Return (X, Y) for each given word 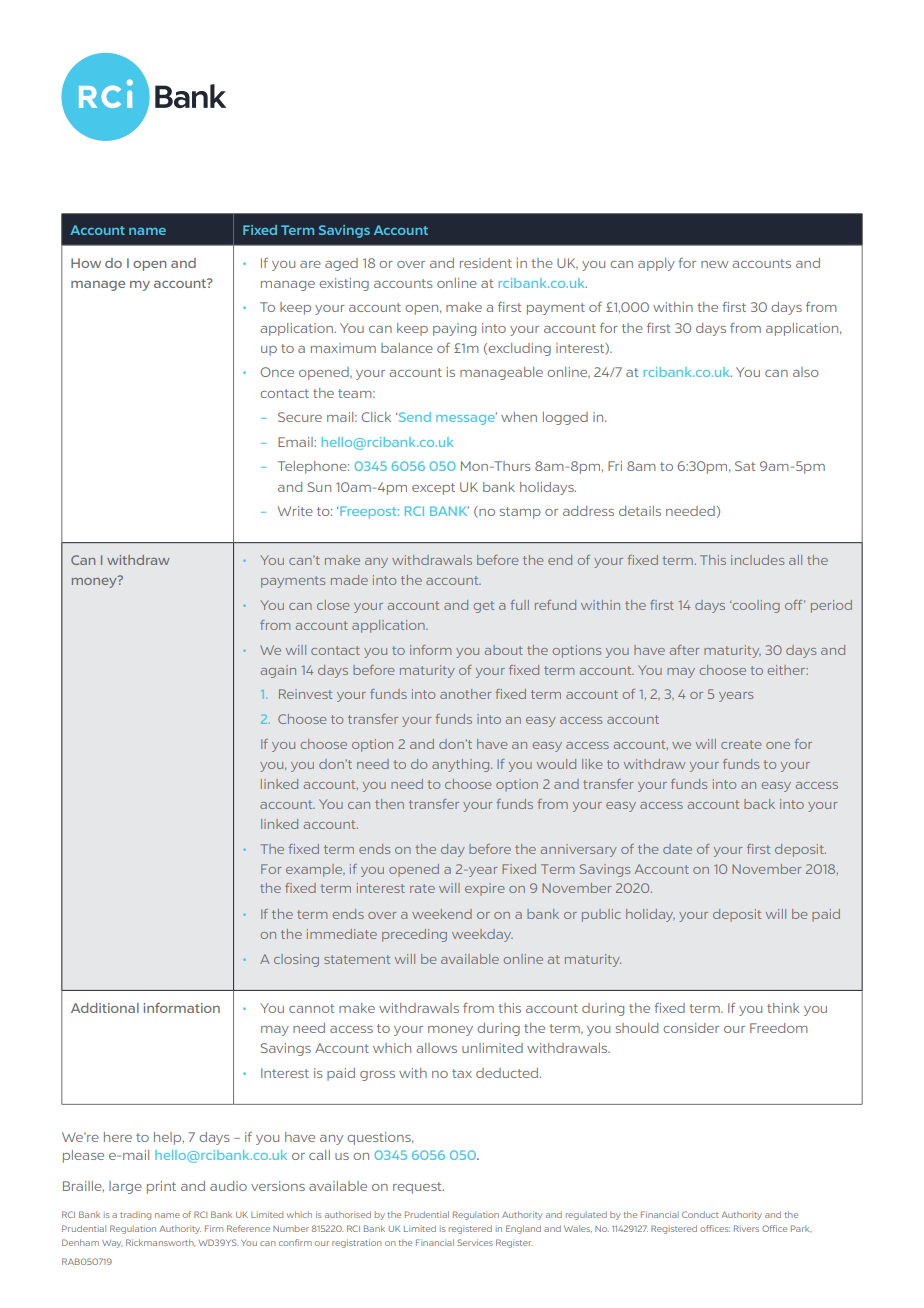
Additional (105, 1008)
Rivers (746, 1228)
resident (486, 263)
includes (757, 560)
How (86, 263)
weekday (482, 935)
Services (475, 1242)
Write (295, 511)
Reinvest (305, 694)
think (783, 1008)
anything (462, 765)
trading (135, 1215)
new (715, 264)
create (741, 744)
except (433, 489)
